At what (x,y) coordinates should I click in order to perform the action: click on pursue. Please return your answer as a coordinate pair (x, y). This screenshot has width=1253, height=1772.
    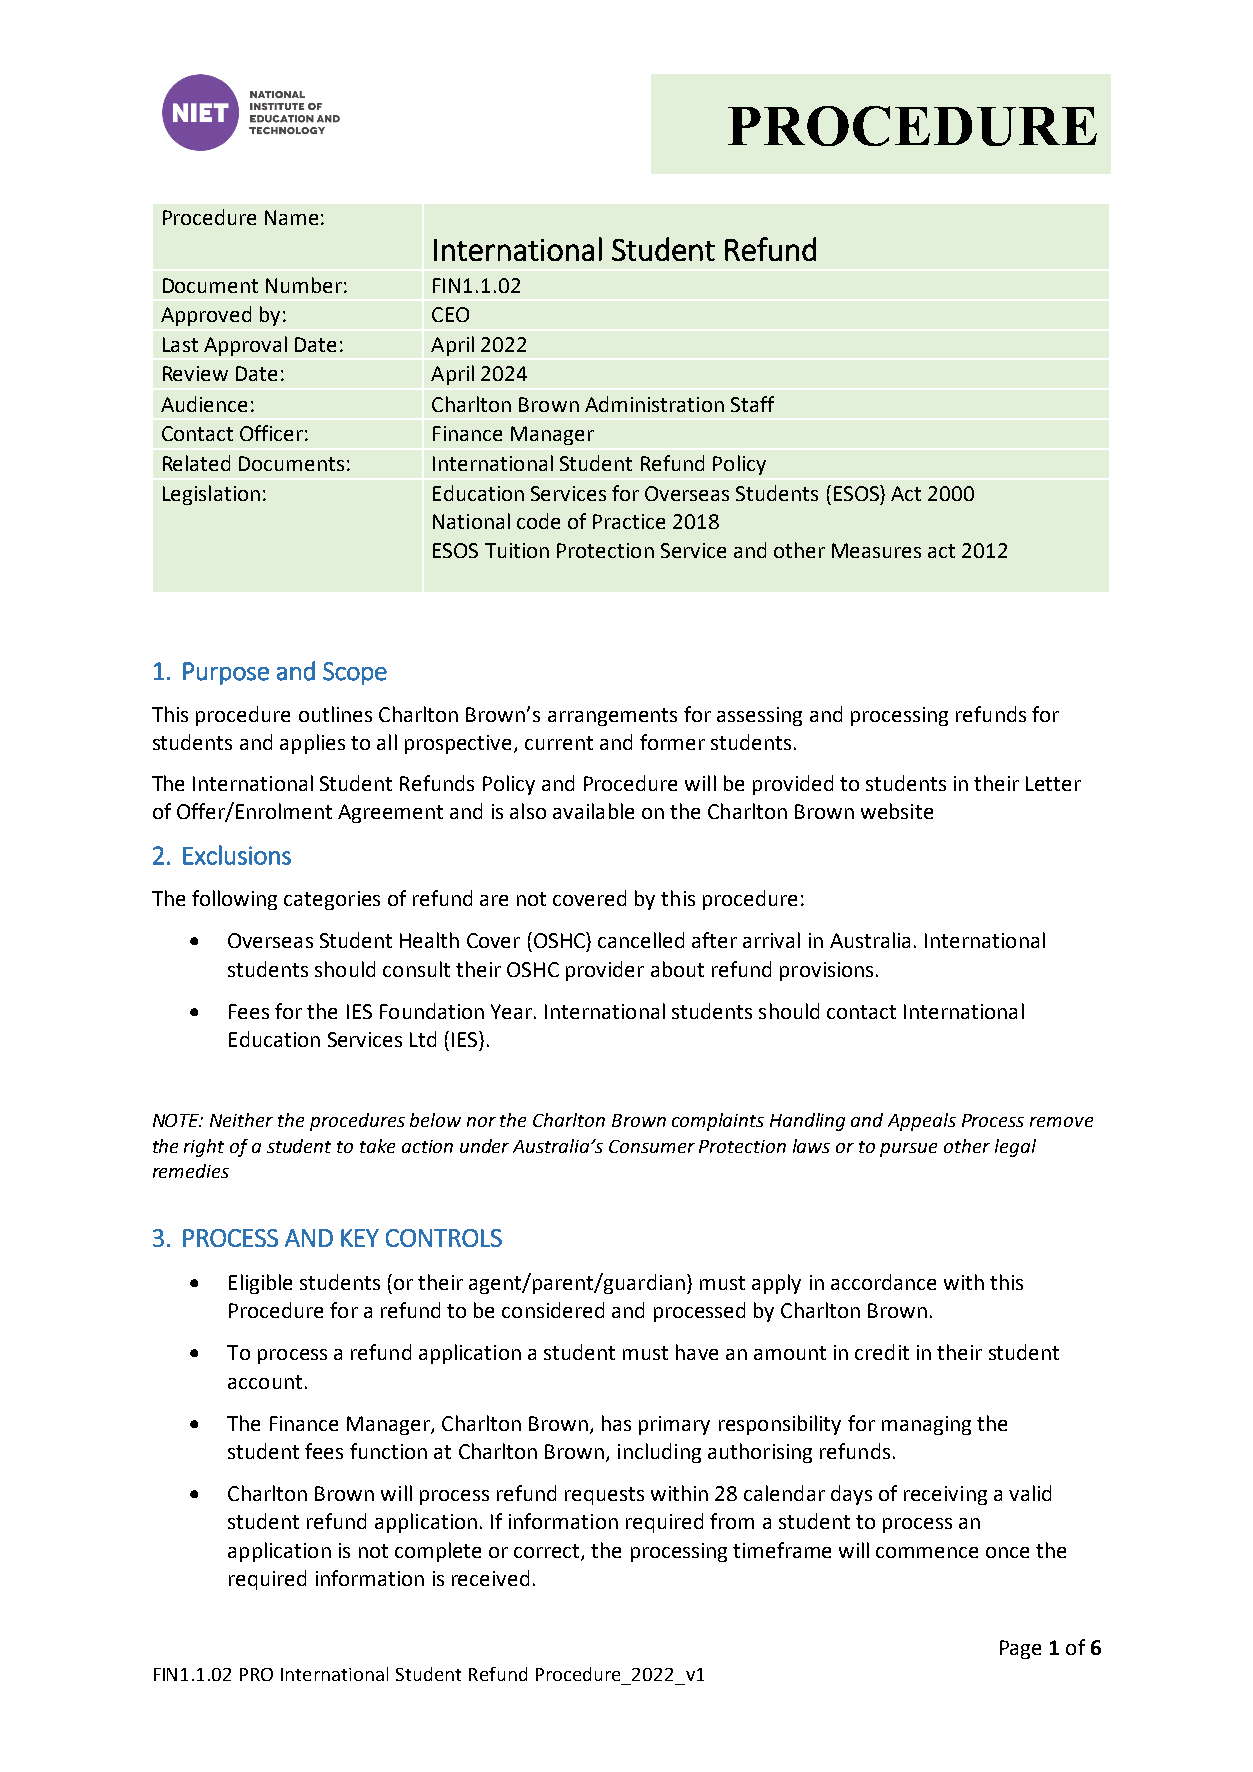
    Looking at the image, I should click on (908, 1150).
